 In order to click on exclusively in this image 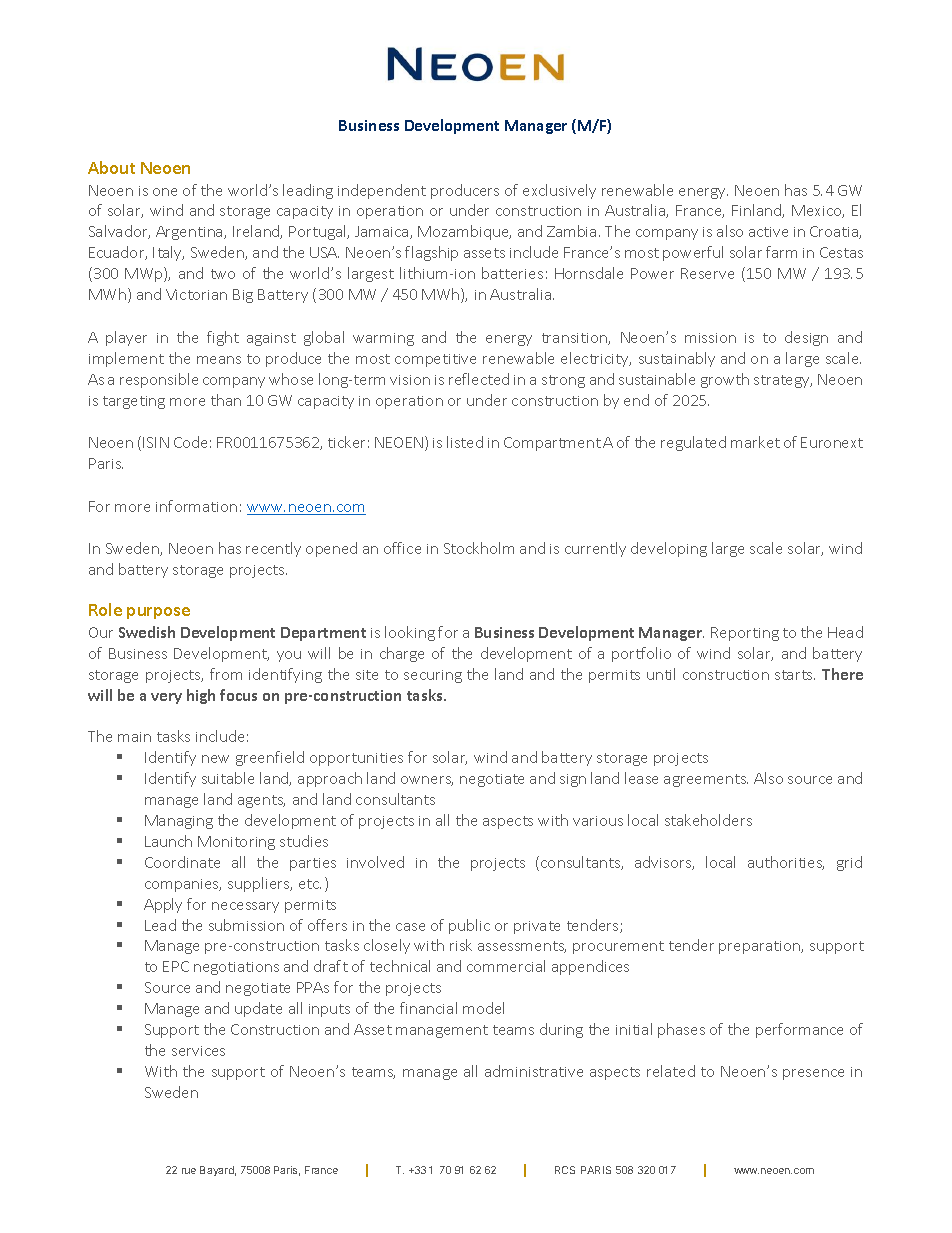, I will do `click(559, 191)`.
